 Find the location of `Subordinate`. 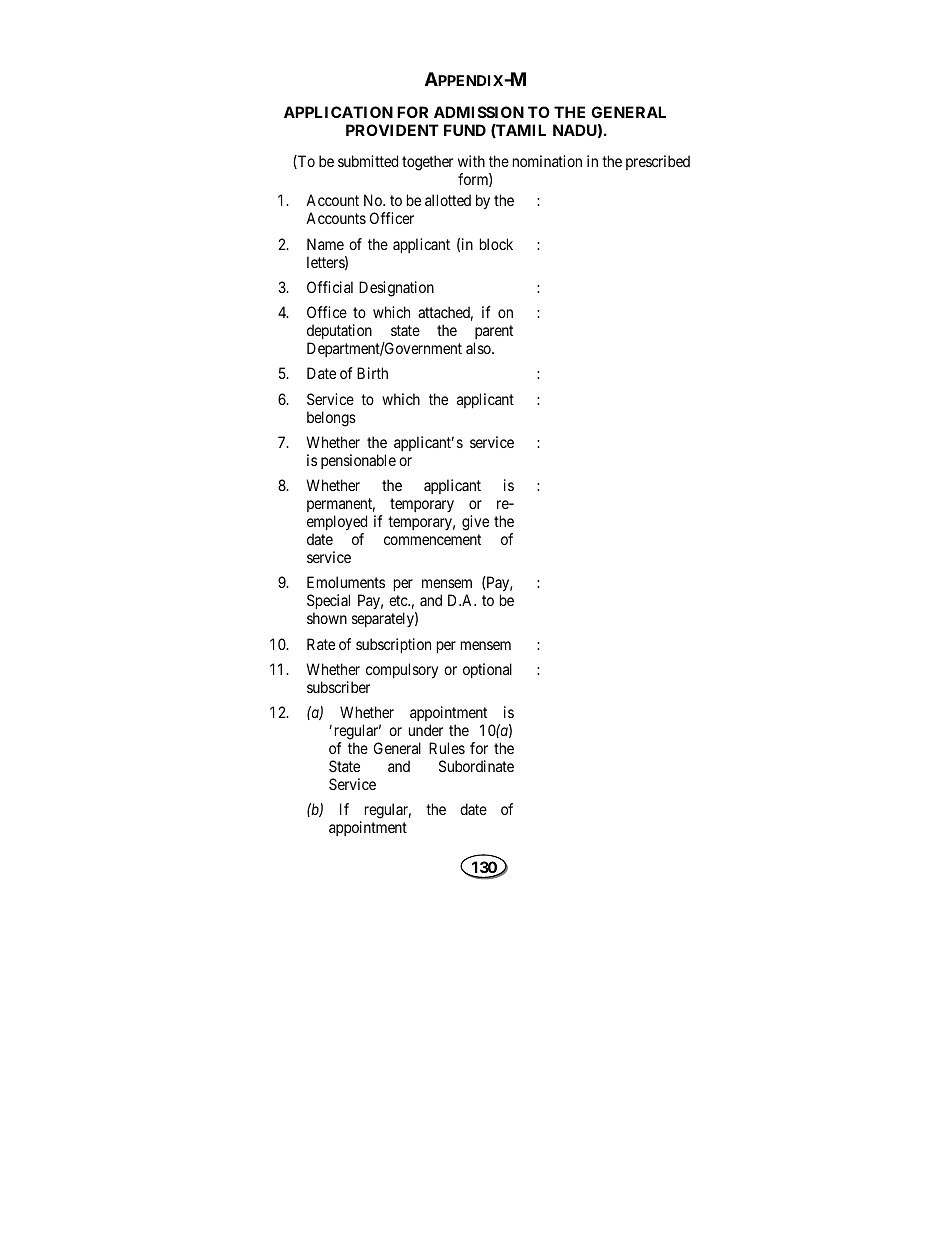

Subordinate is located at coordinates (476, 766).
